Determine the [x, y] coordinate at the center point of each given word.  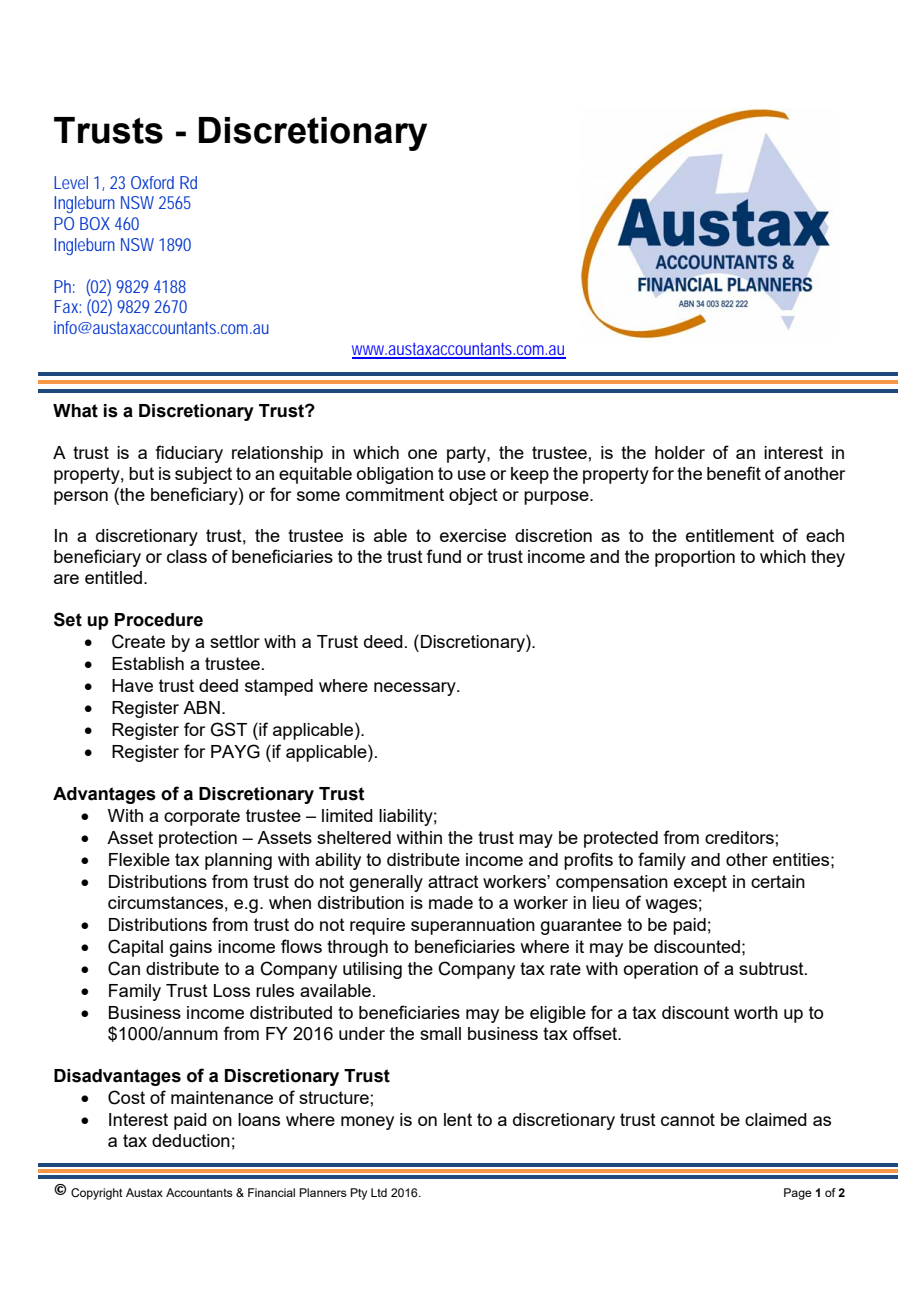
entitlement [730, 535]
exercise [473, 535]
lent [458, 1119]
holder [680, 452]
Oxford [152, 182]
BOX [95, 223]
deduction [191, 1140]
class [187, 556]
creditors [739, 837]
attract [453, 881]
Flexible [139, 859]
